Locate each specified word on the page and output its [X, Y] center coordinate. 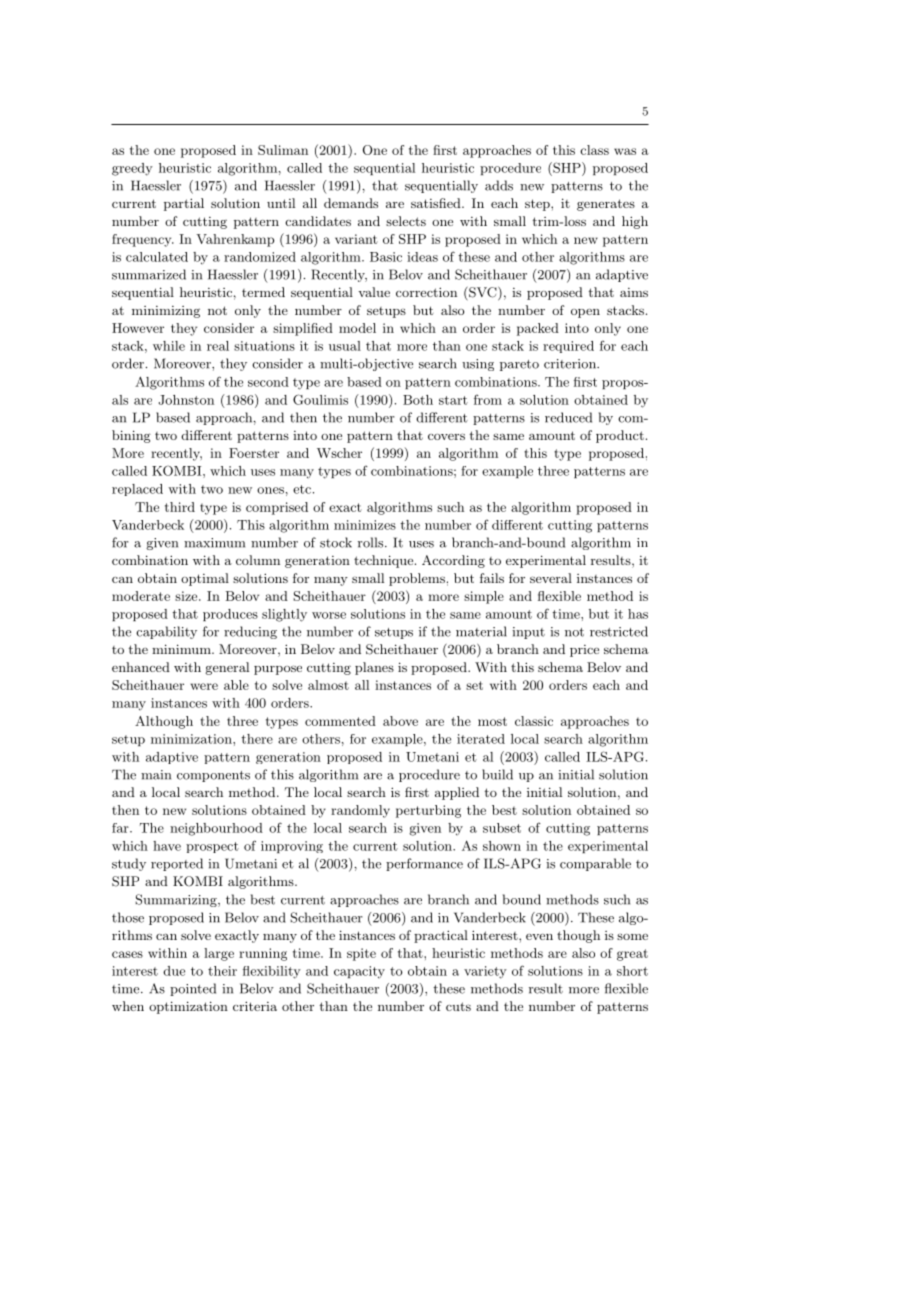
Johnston [186, 400]
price [584, 651]
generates [606, 205]
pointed [193, 989]
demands [351, 203]
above [400, 721]
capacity [359, 972]
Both [418, 400]
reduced [568, 417]
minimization [192, 739]
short [632, 971]
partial [184, 204]
